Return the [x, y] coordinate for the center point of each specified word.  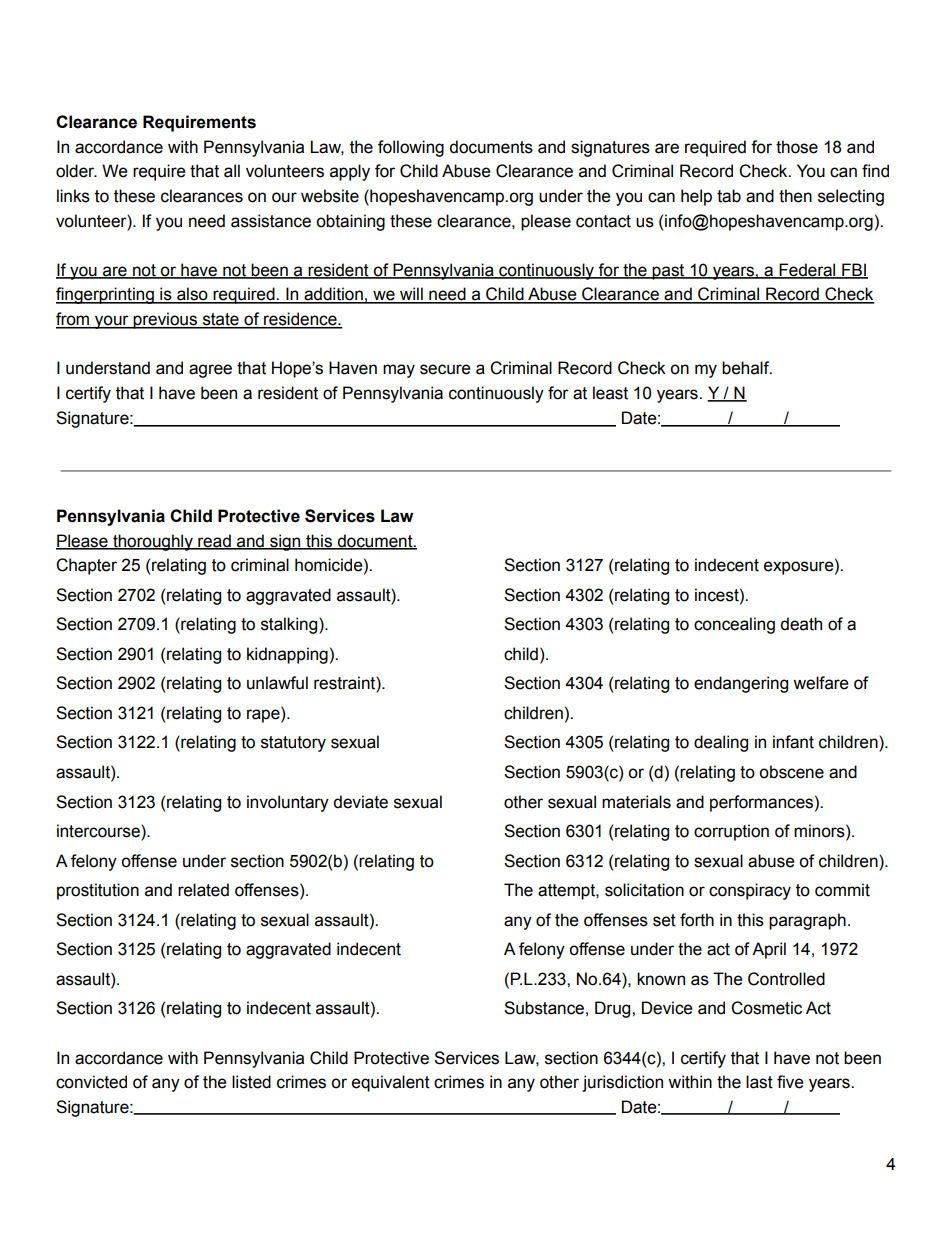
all [232, 171]
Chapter [86, 566]
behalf [747, 368]
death [801, 624]
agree [210, 371]
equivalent [391, 1083]
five [790, 1082]
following [411, 148]
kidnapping [287, 655]
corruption [731, 832]
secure [445, 369]
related [203, 890]
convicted [91, 1082]
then [795, 196]
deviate [360, 802]
